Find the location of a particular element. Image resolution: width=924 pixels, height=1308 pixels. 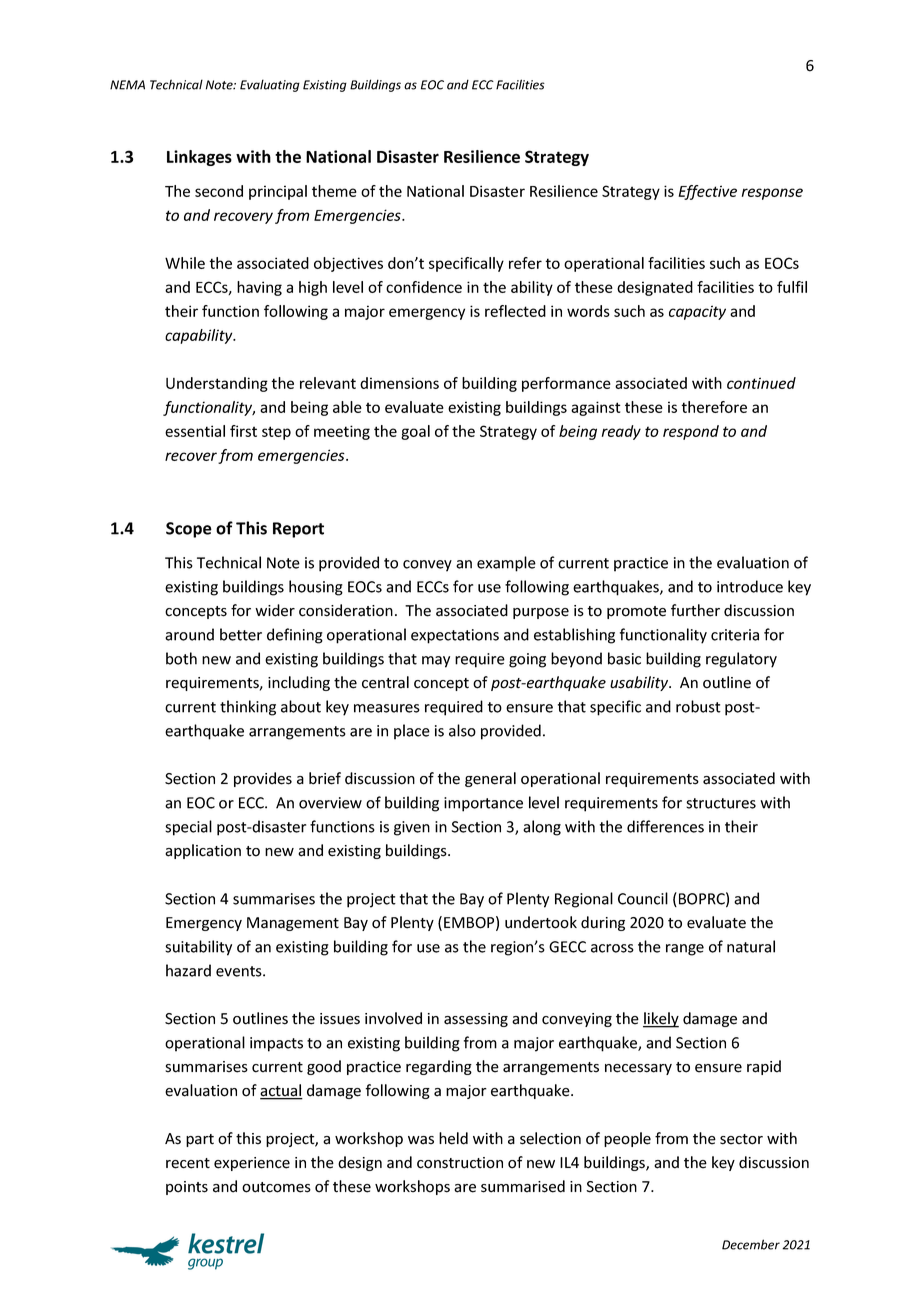

may is located at coordinates (436, 662).
